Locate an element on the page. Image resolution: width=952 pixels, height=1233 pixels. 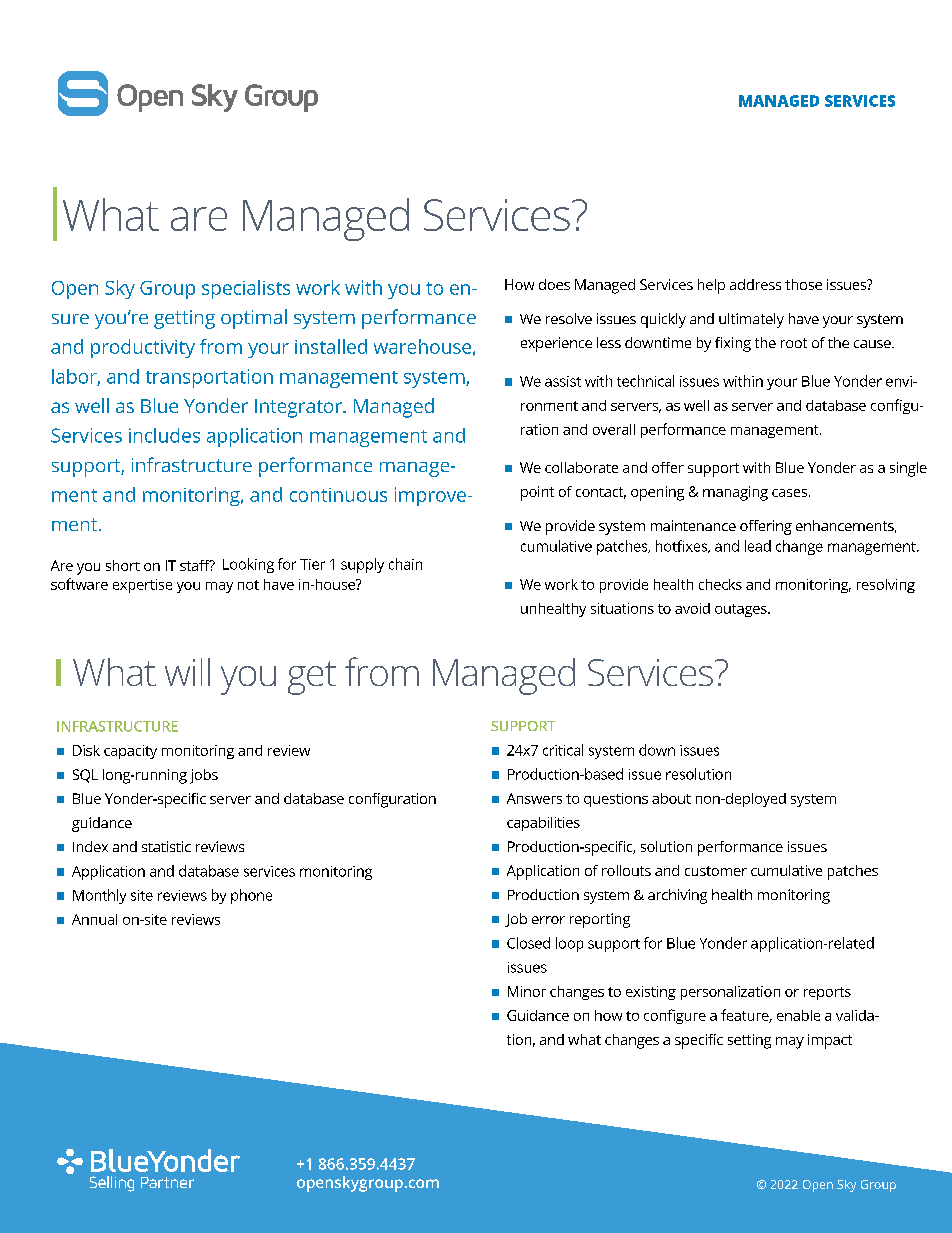
short is located at coordinates (123, 565).
